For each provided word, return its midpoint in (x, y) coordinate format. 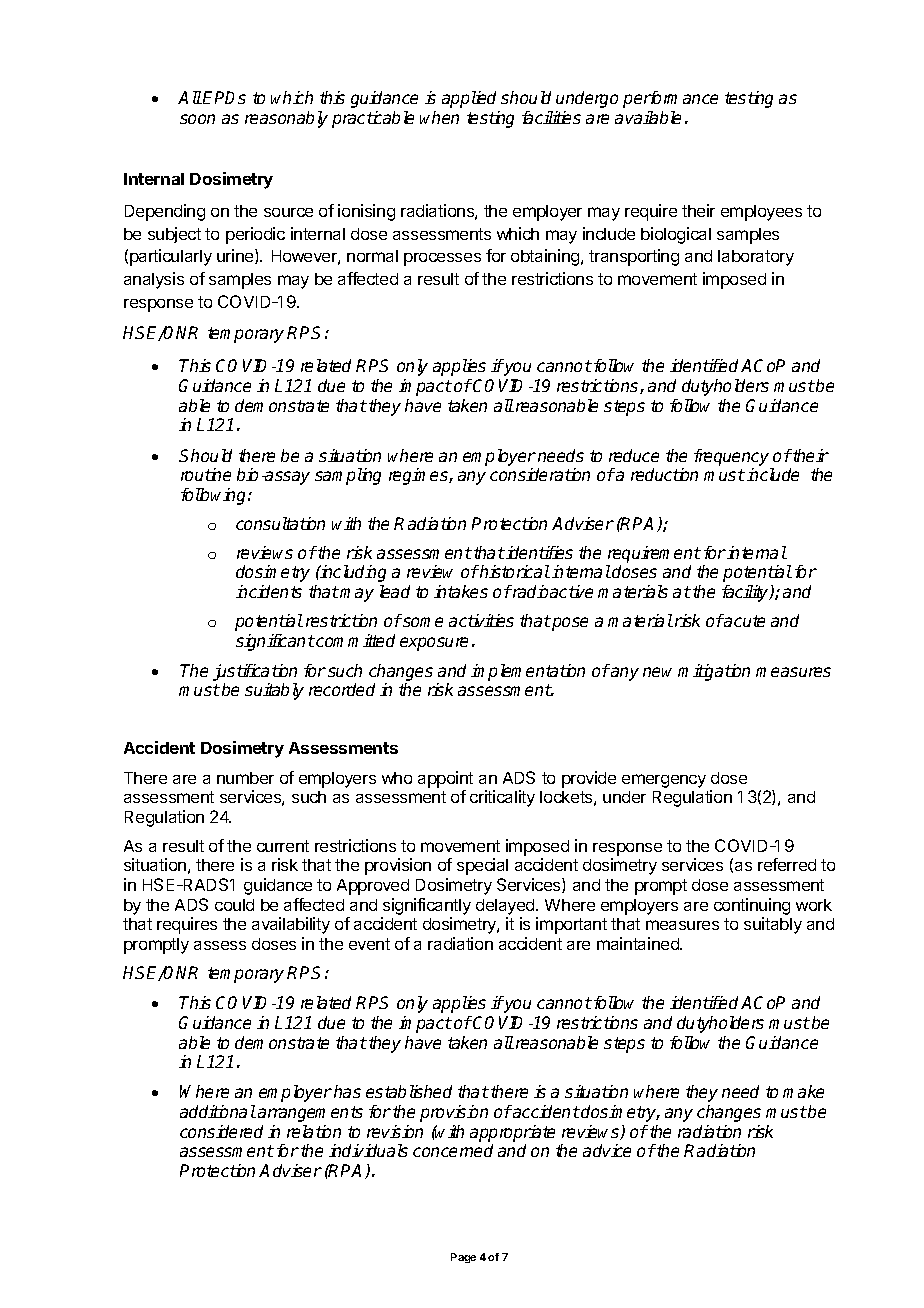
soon (197, 119)
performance (670, 99)
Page (463, 1258)
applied (469, 99)
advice (607, 1150)
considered (221, 1131)
